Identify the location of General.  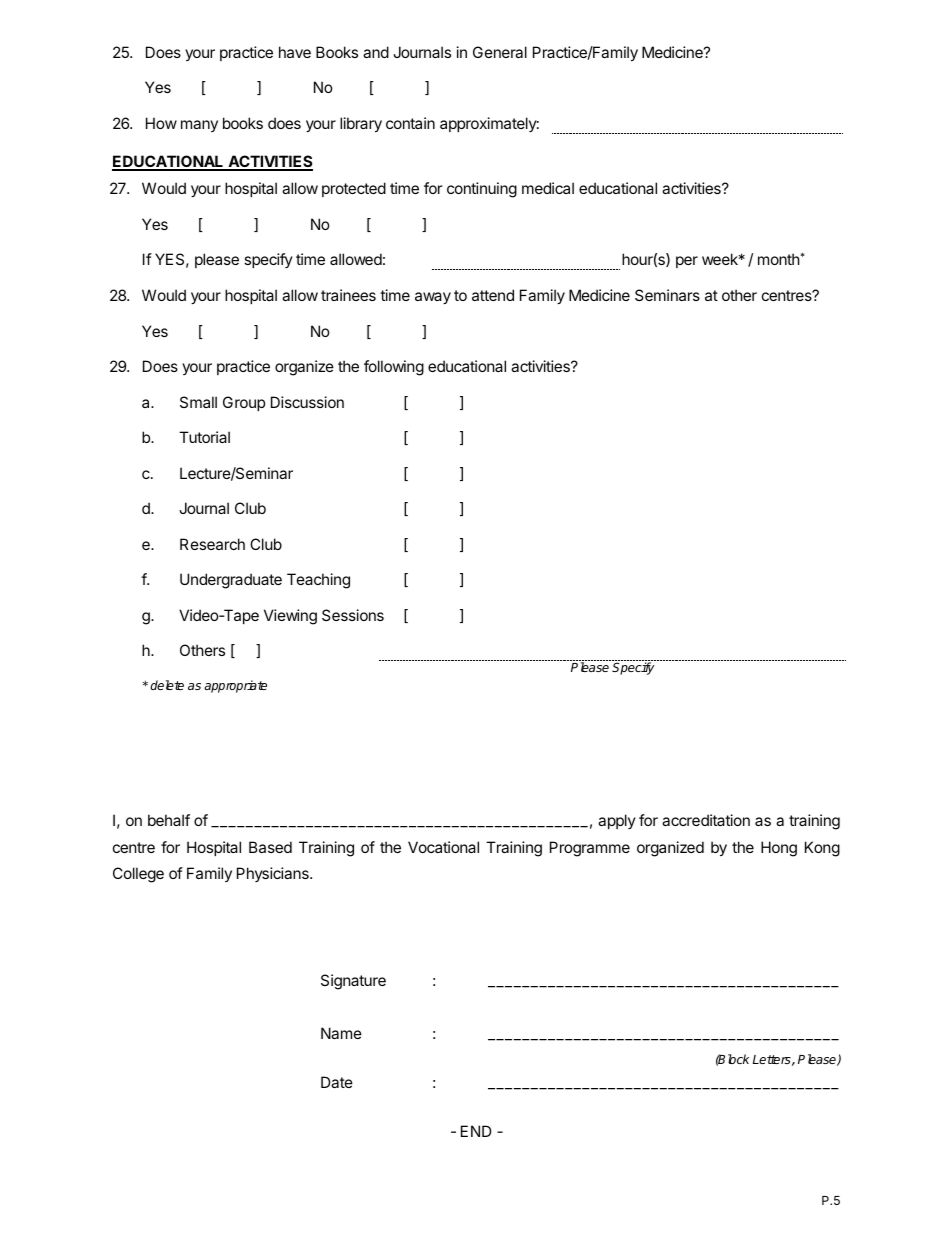
(500, 52).
